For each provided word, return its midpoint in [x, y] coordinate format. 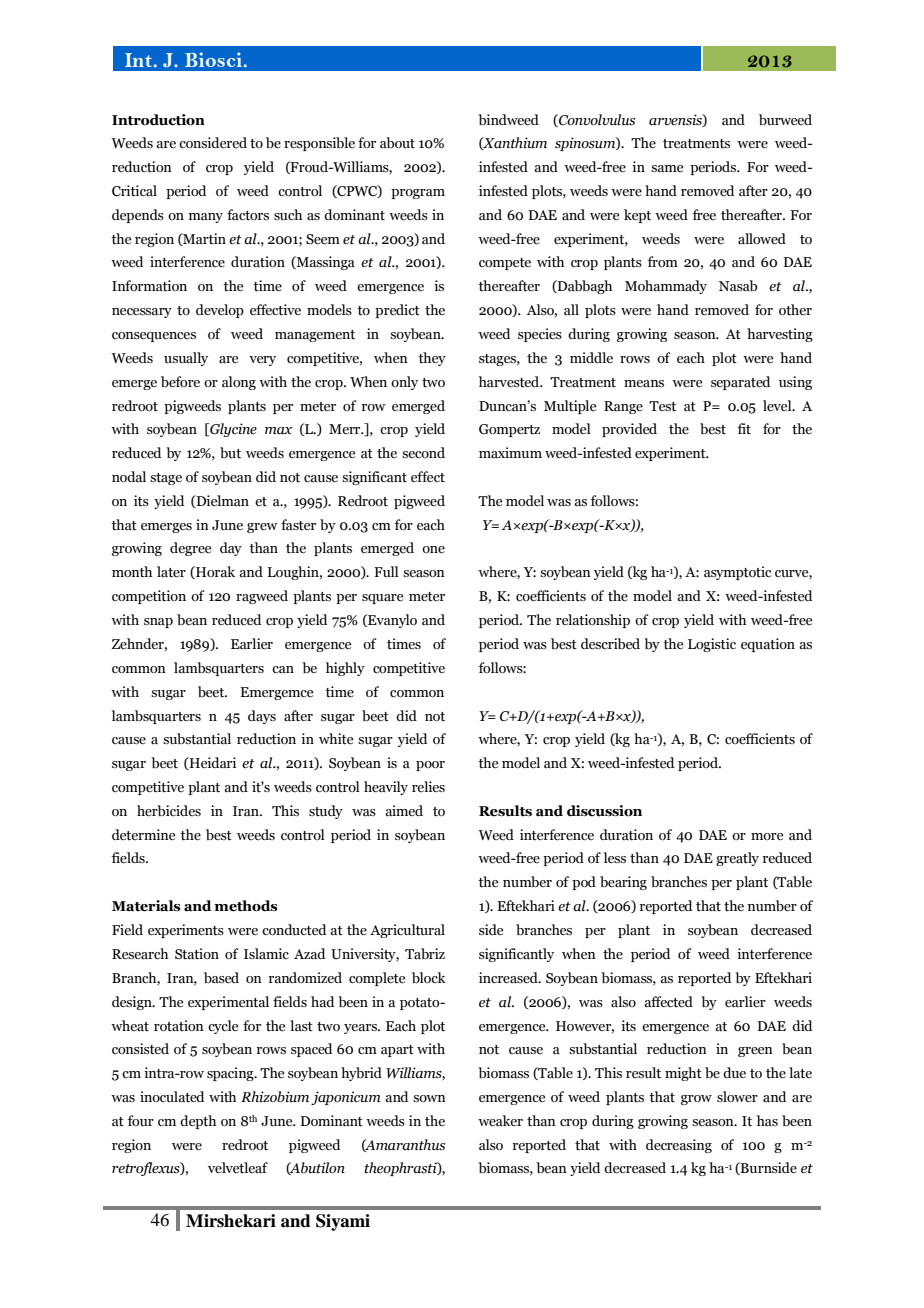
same [667, 169]
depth [198, 1122]
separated [740, 383]
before [180, 382]
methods [246, 906]
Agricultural [407, 931]
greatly [737, 859]
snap [158, 623]
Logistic [712, 645]
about [397, 143]
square [382, 599]
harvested [510, 382]
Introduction [158, 120]
